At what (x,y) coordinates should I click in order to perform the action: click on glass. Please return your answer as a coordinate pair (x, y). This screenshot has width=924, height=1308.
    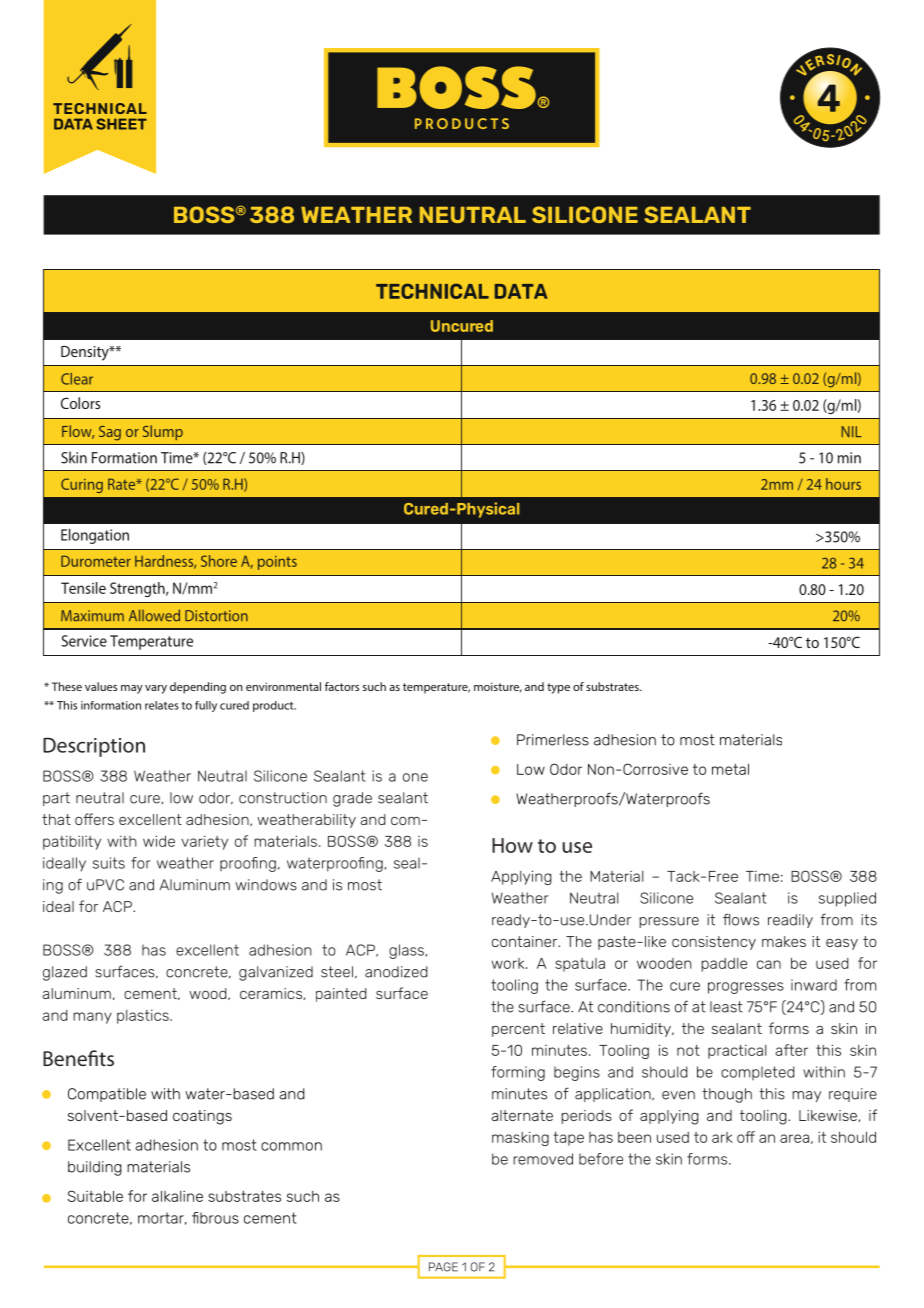
    Looking at the image, I should click on (406, 951).
